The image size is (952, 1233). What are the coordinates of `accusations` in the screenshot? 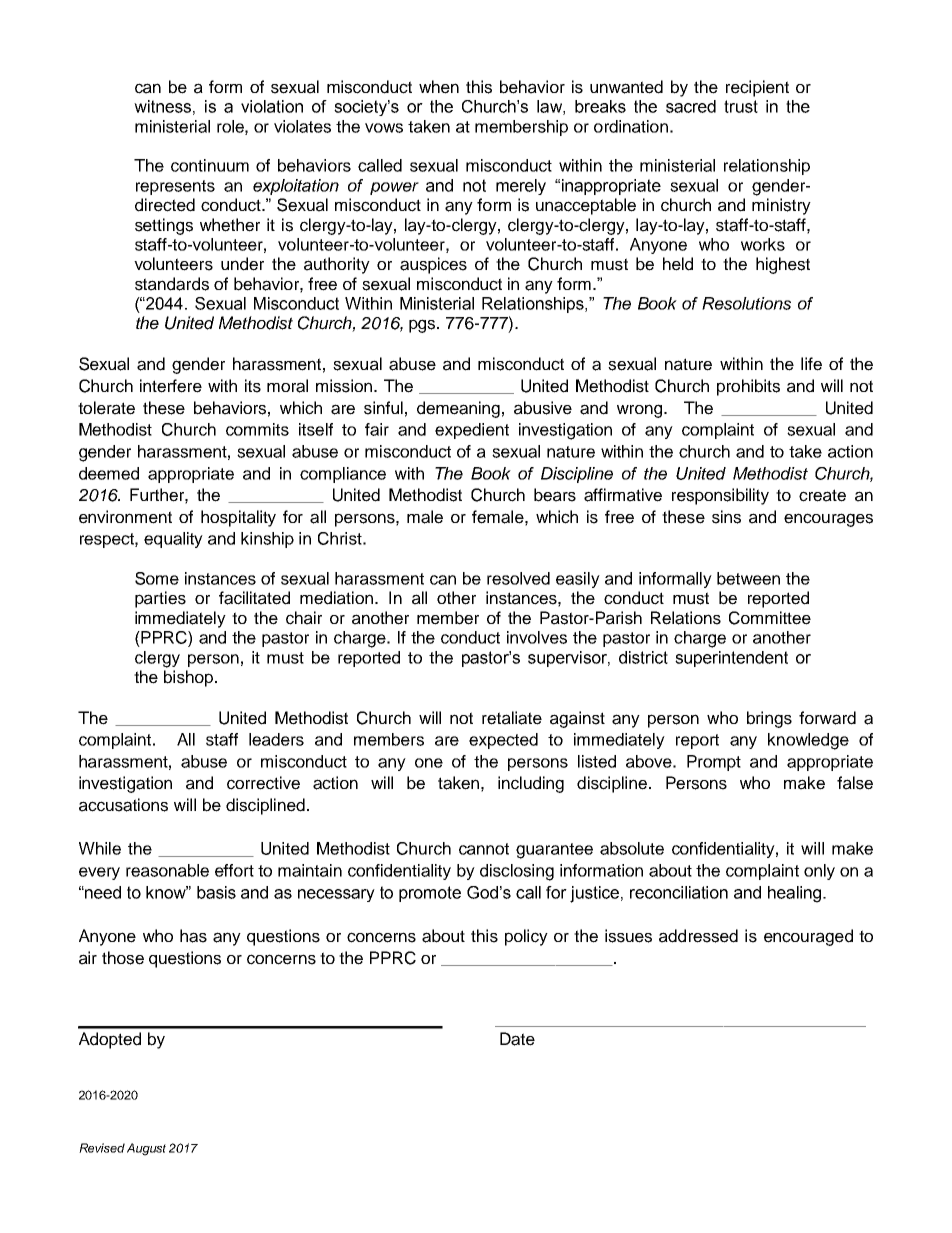 It's located at (123, 805).
